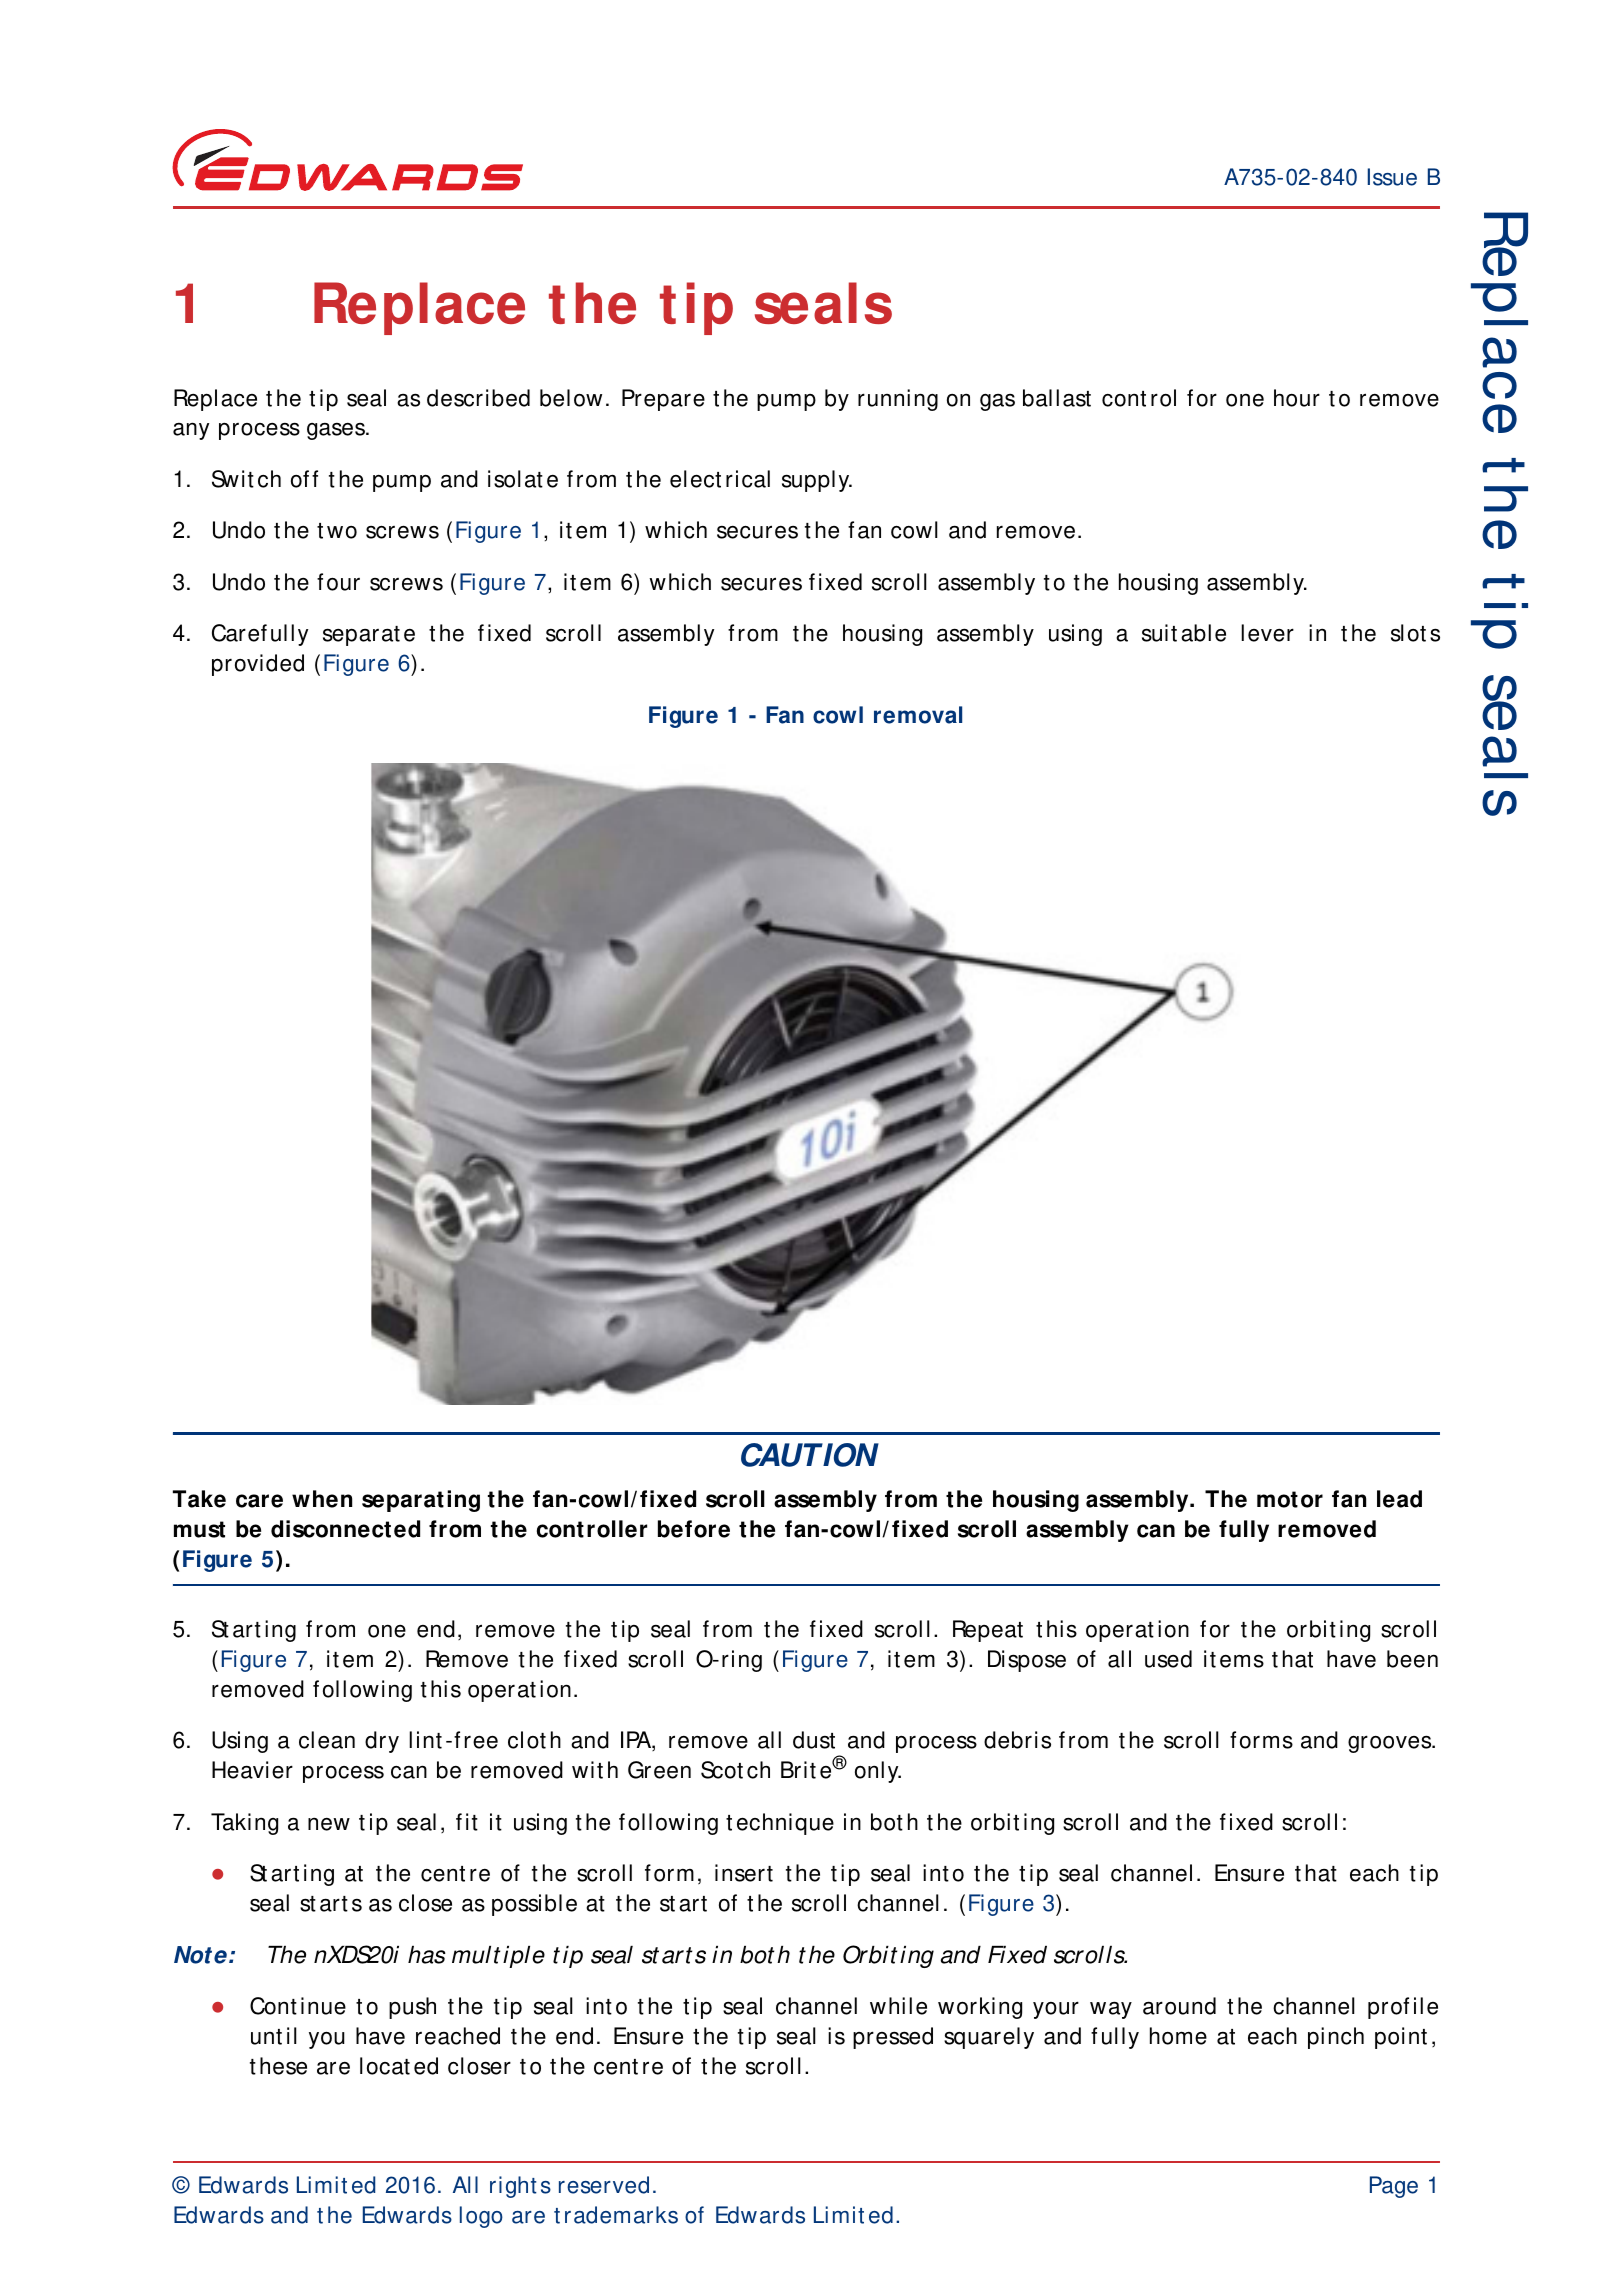  I want to click on dust, so click(814, 1740).
